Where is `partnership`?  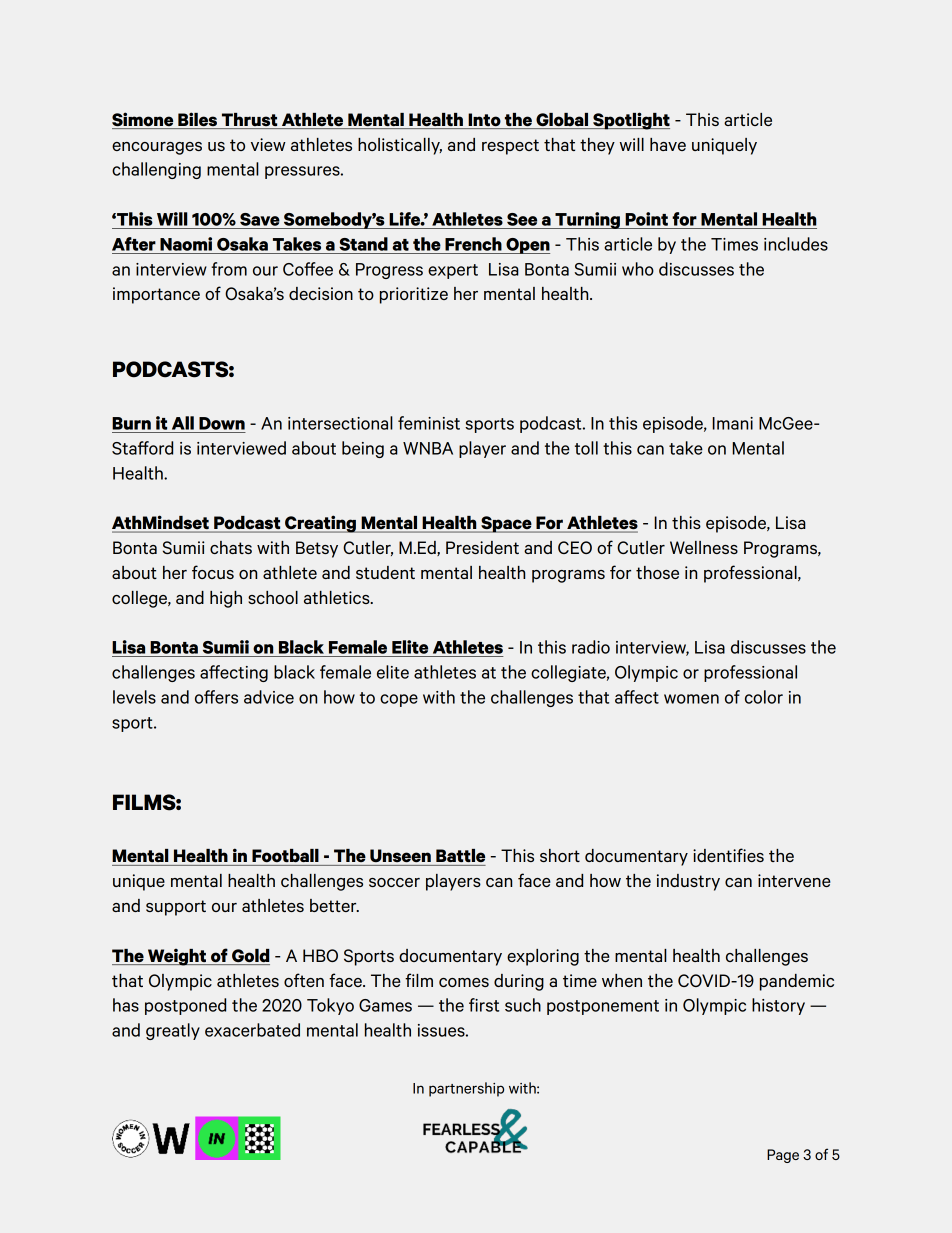
partnership is located at coordinates (466, 1089).
